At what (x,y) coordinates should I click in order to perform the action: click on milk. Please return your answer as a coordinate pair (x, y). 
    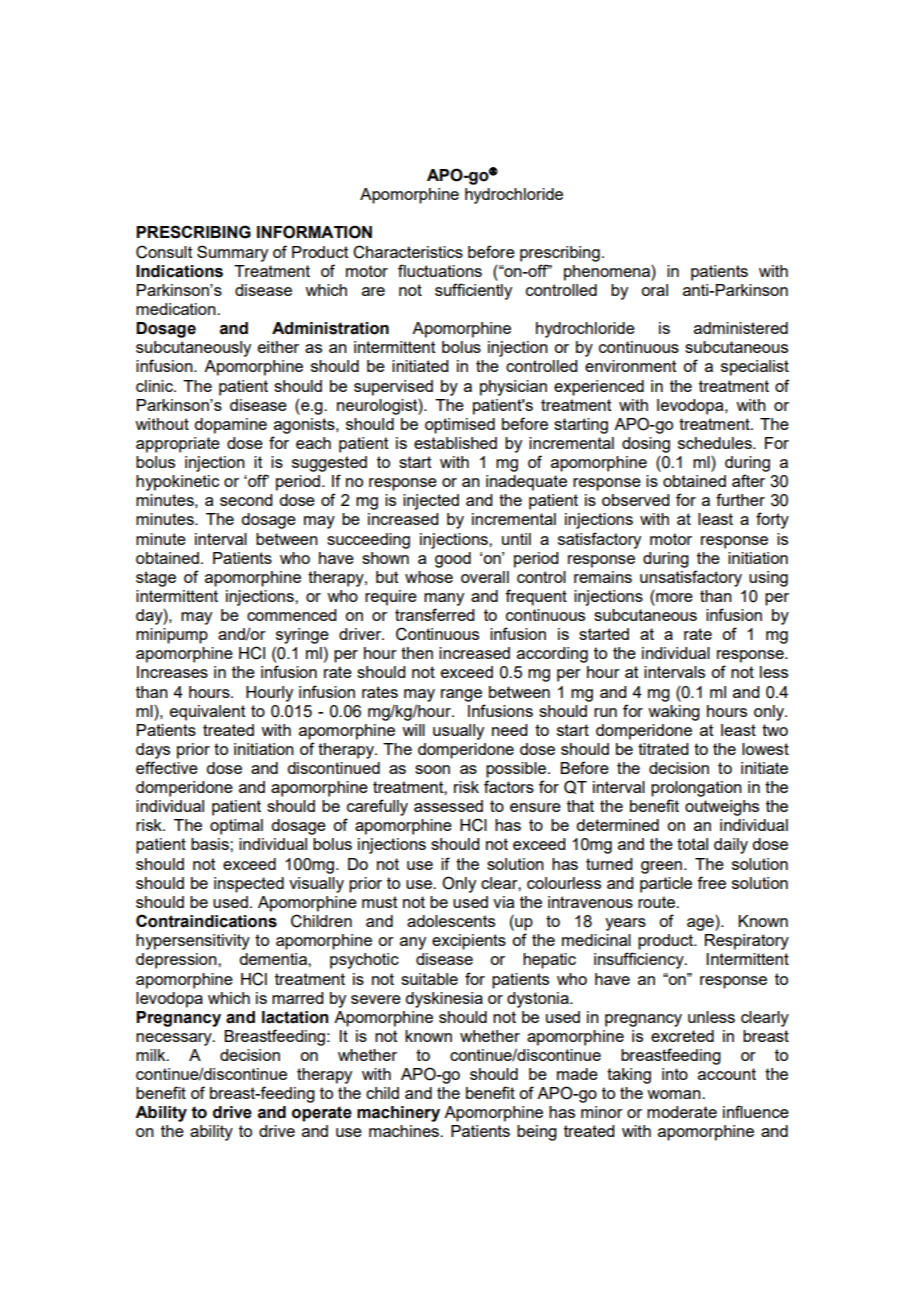
    Looking at the image, I should click on (152, 1055).
